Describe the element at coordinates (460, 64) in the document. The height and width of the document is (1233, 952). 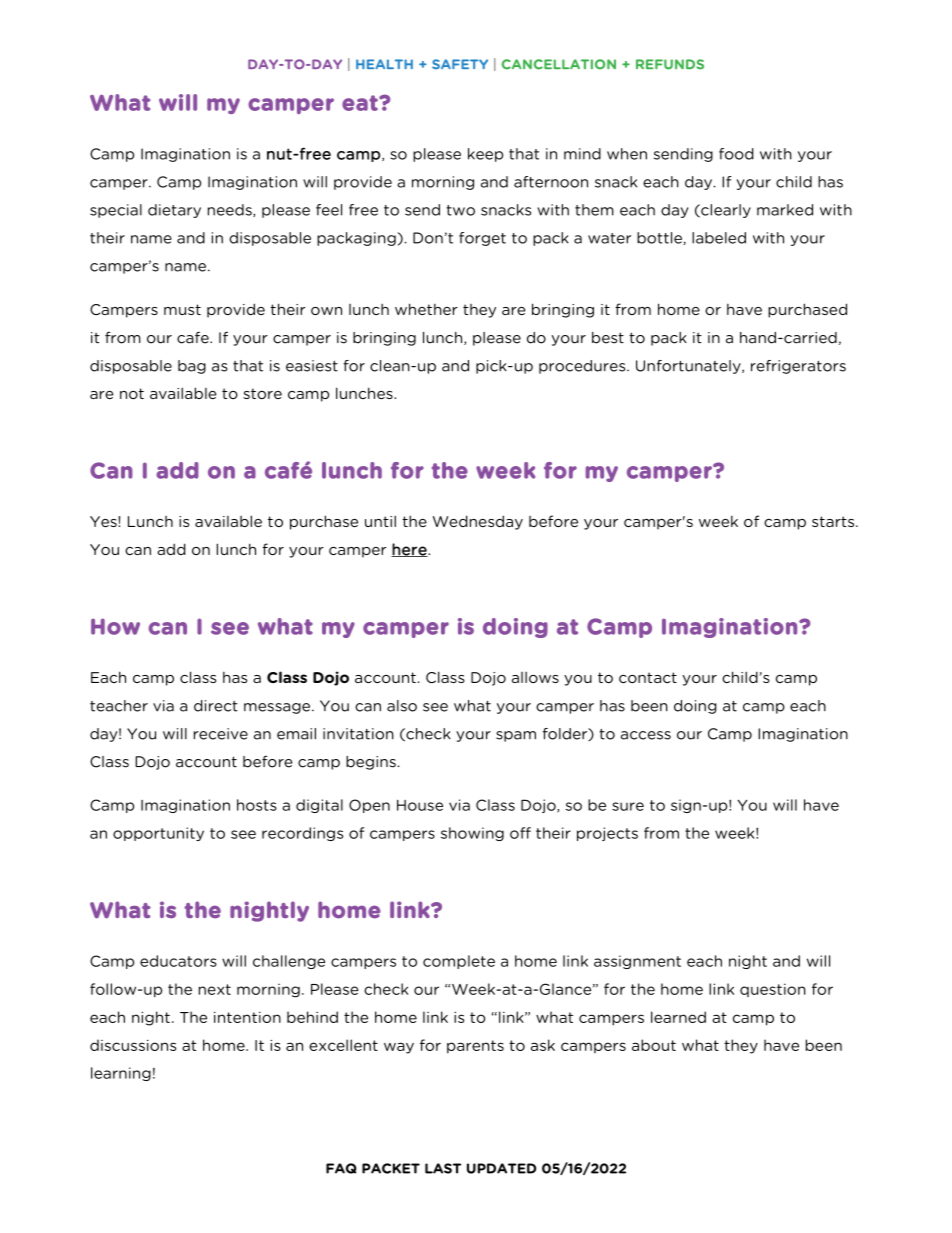
I see `SAFETY` at that location.
